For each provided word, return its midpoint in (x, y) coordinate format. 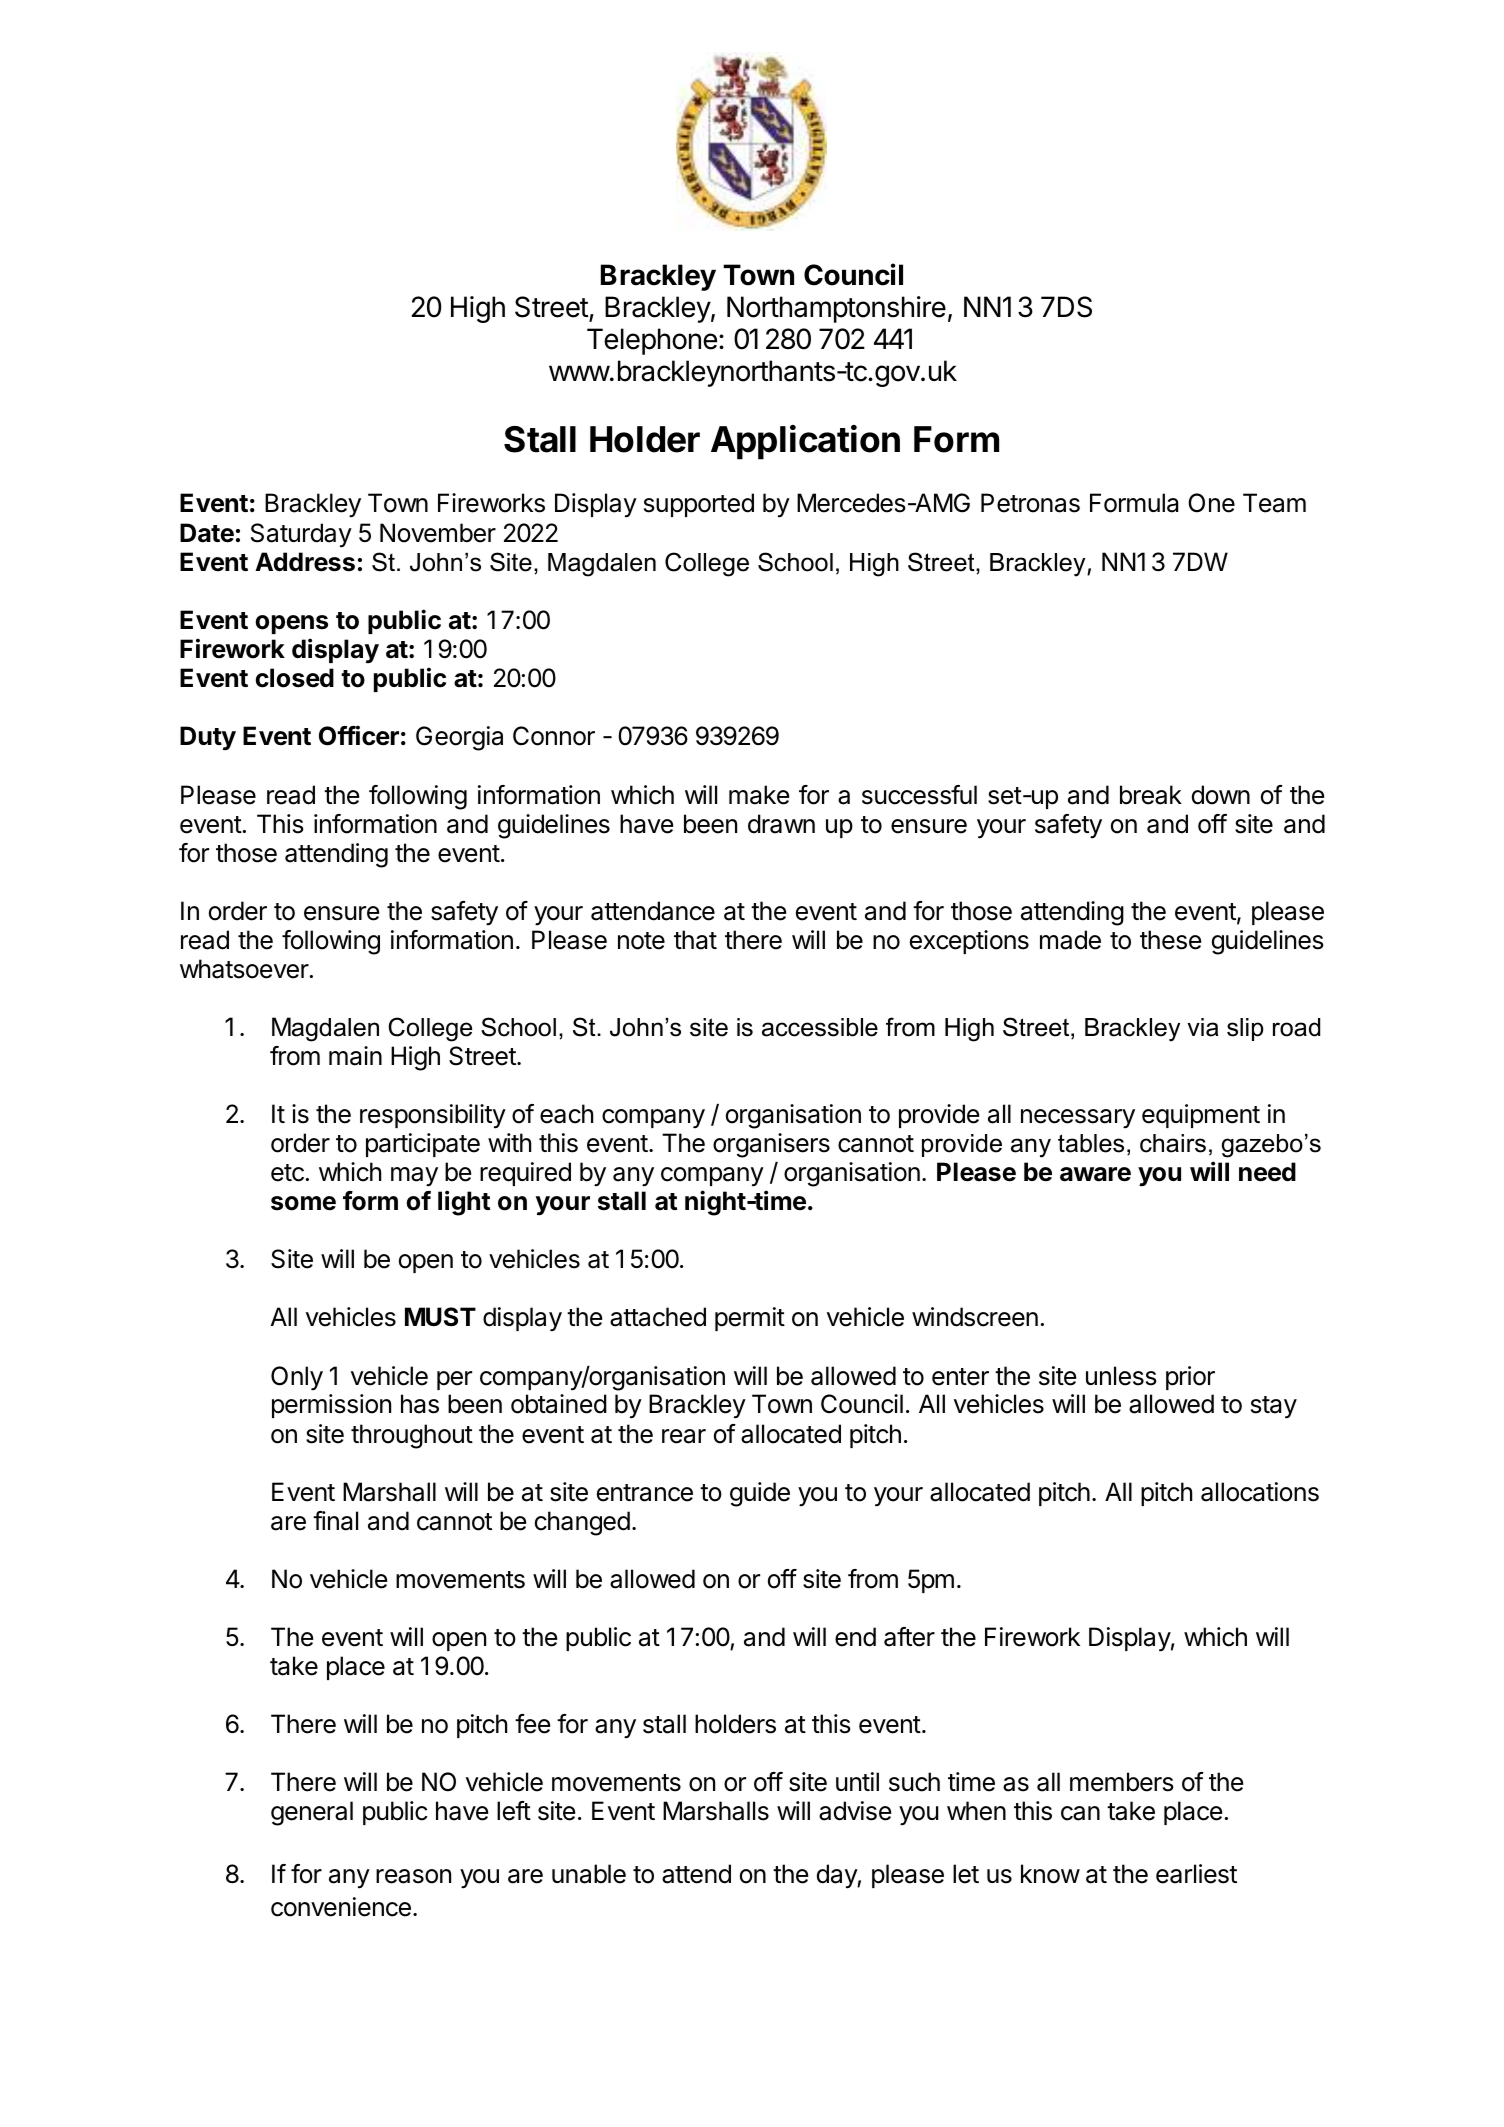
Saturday (301, 535)
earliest (1196, 1874)
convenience (341, 1907)
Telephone (652, 341)
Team (1274, 503)
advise (855, 1811)
